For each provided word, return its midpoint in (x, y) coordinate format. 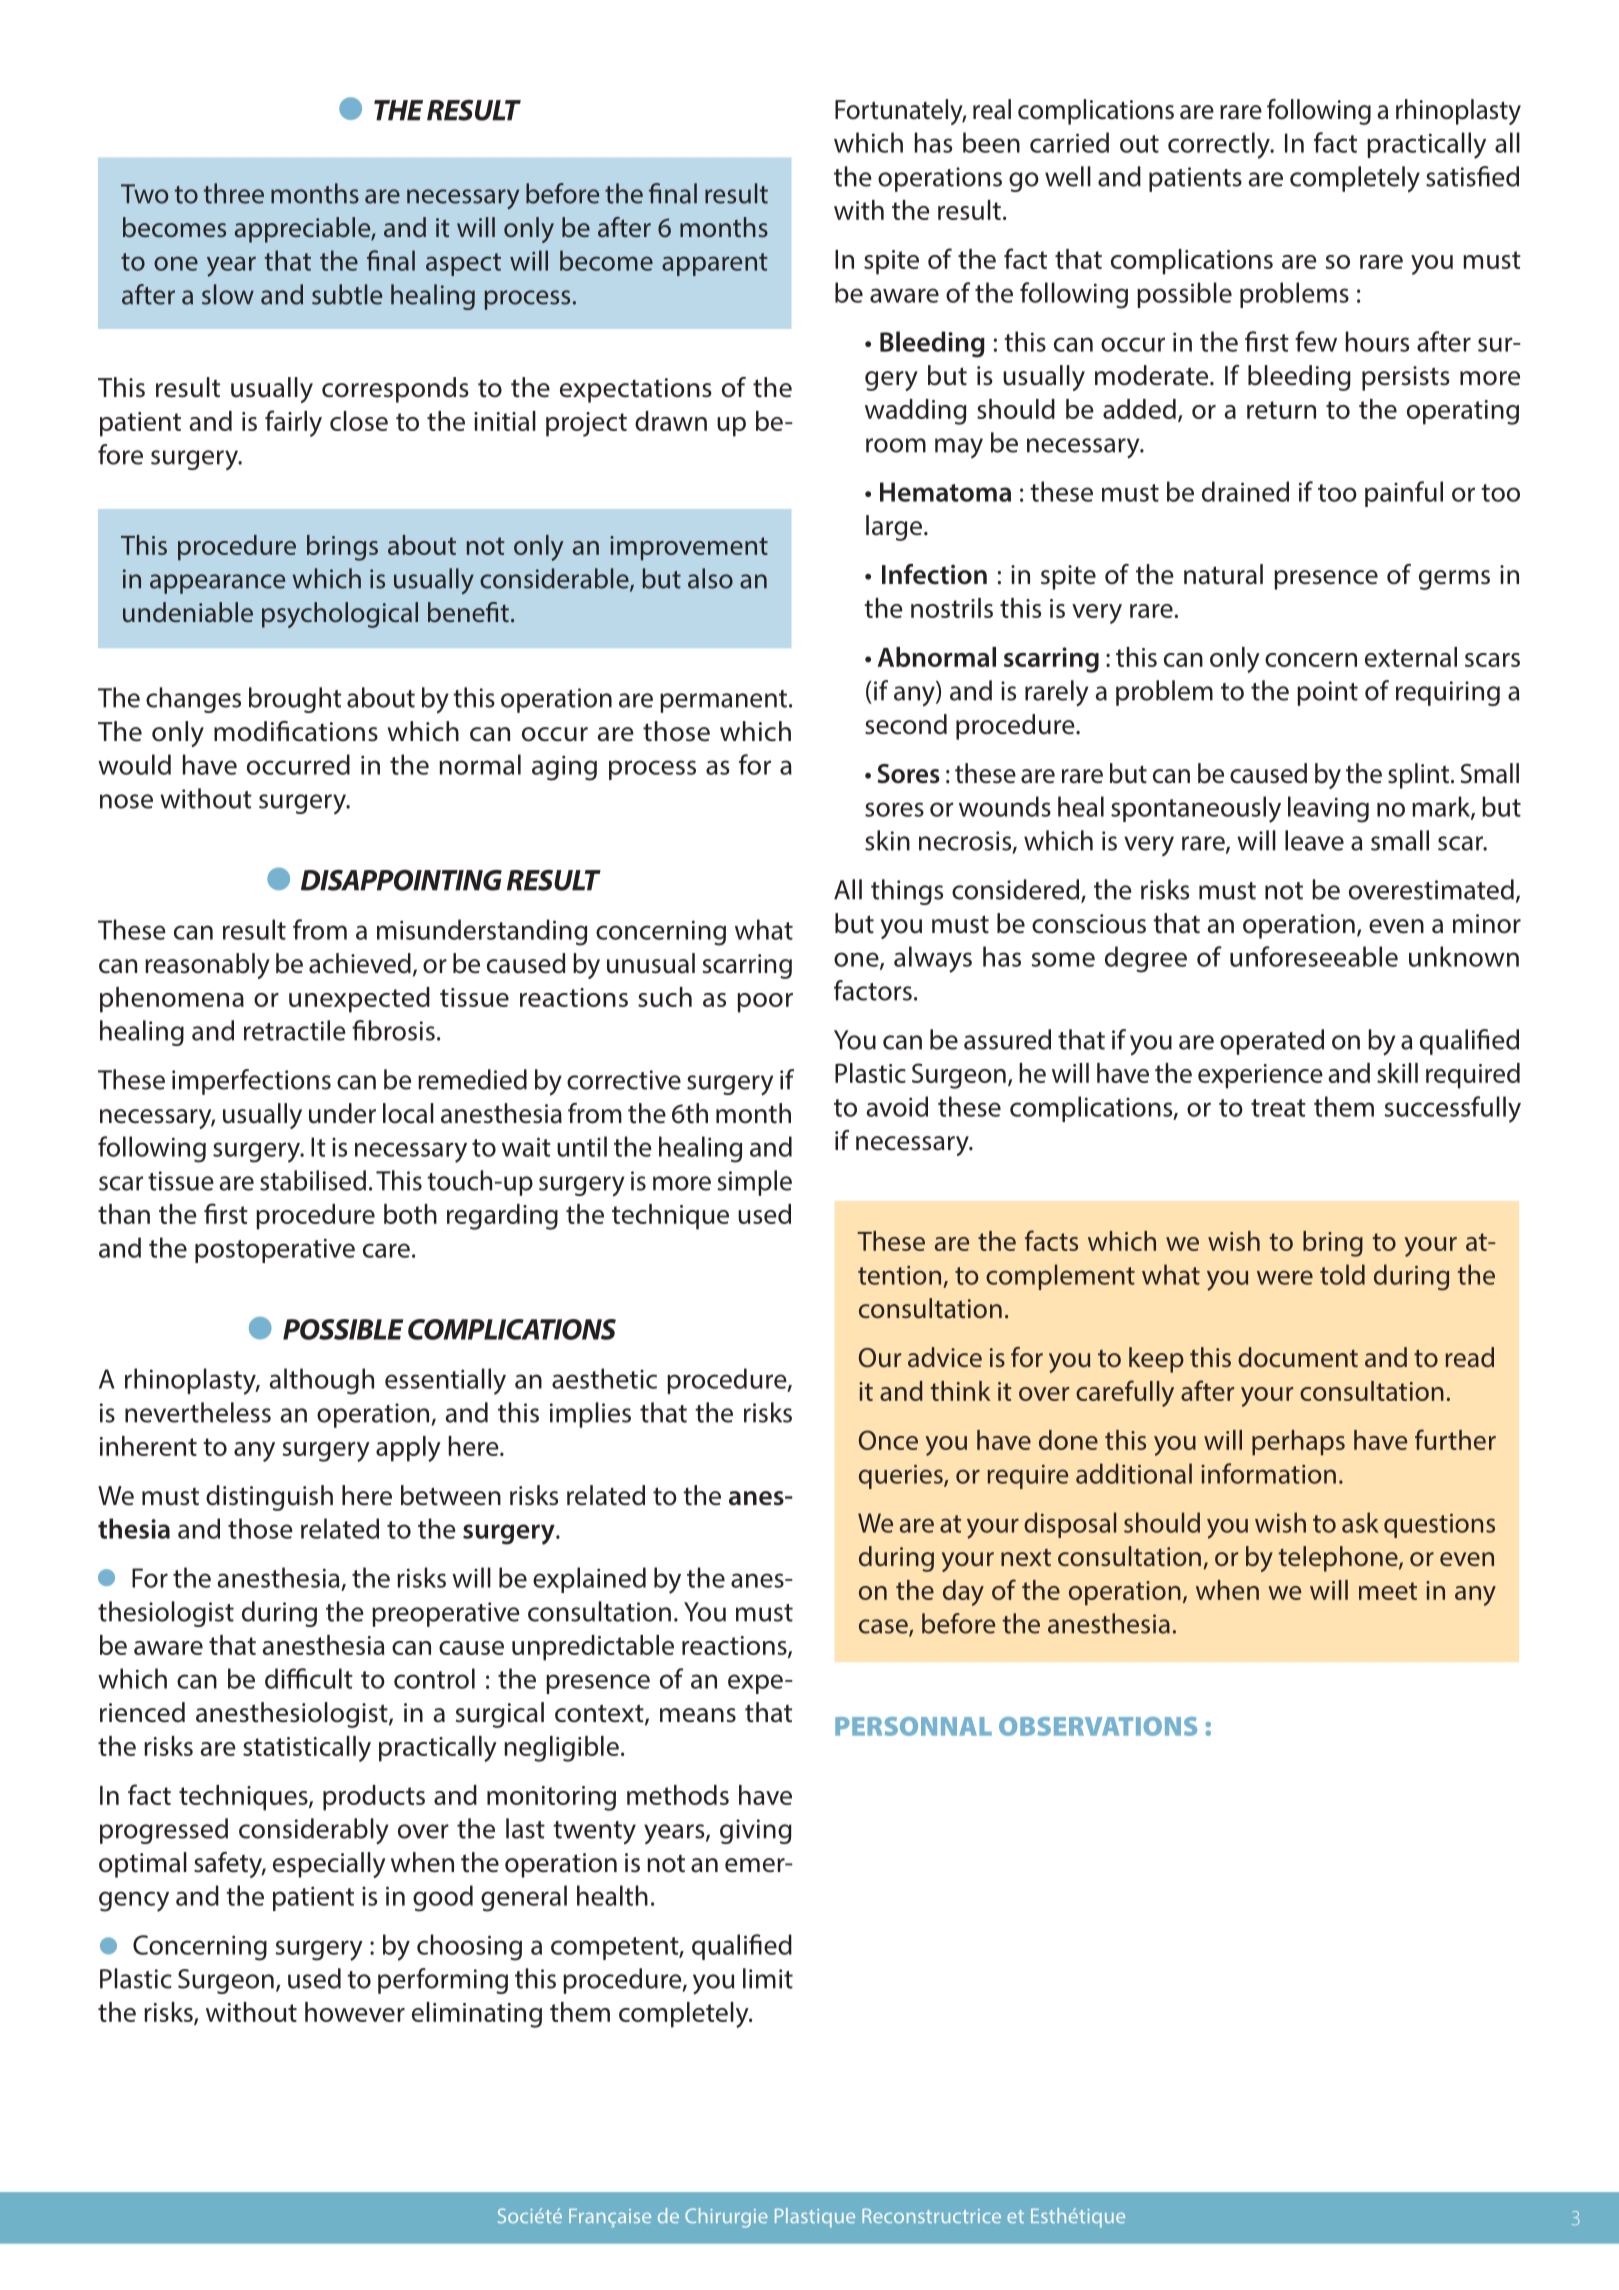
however (355, 2012)
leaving (1328, 809)
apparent (715, 264)
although (321, 1381)
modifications (296, 731)
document (1298, 1357)
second (906, 724)
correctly (1220, 145)
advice (945, 1357)
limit (768, 1978)
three (234, 193)
